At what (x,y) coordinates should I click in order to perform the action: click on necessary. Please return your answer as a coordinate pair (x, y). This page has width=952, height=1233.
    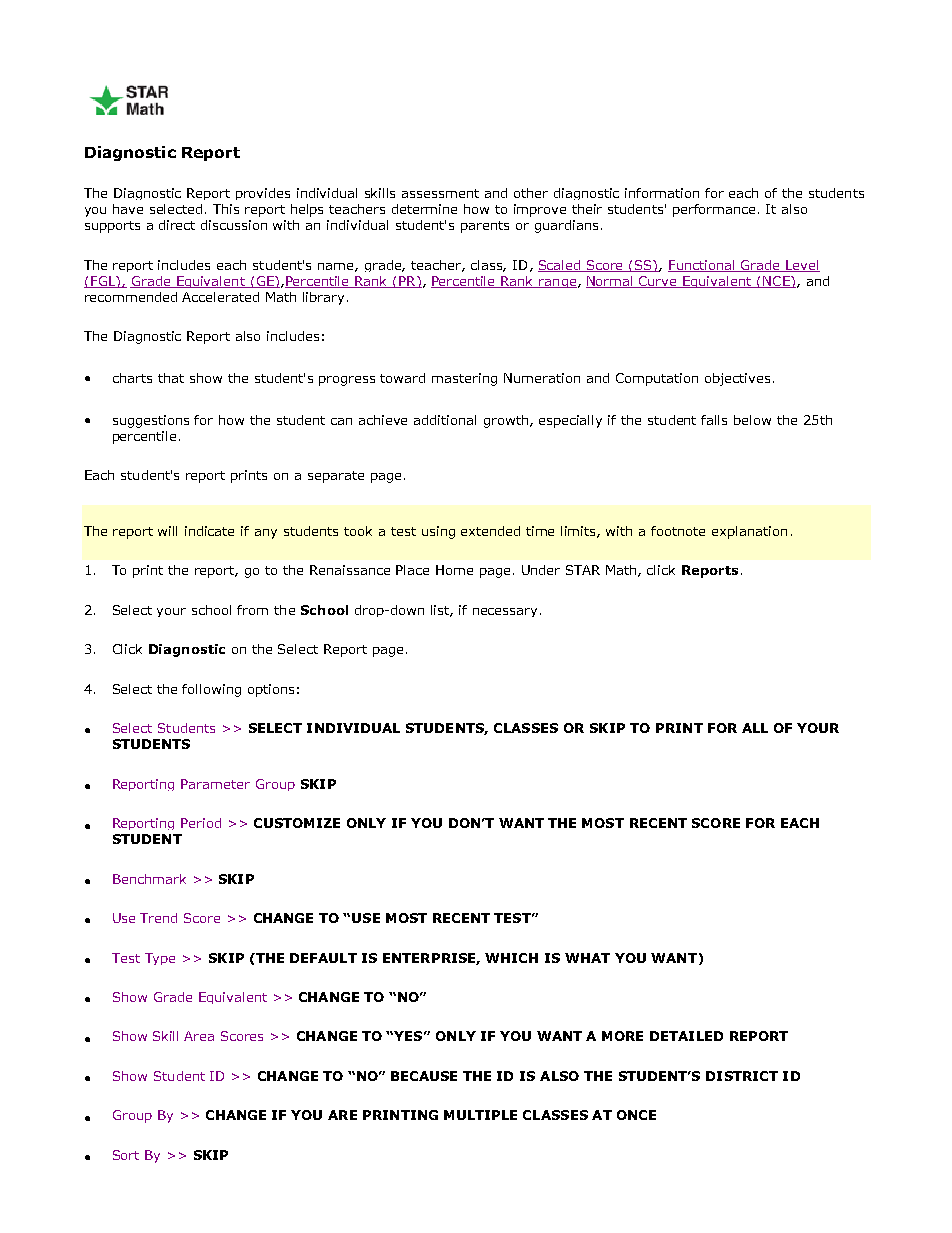
    Looking at the image, I should click on (507, 612).
